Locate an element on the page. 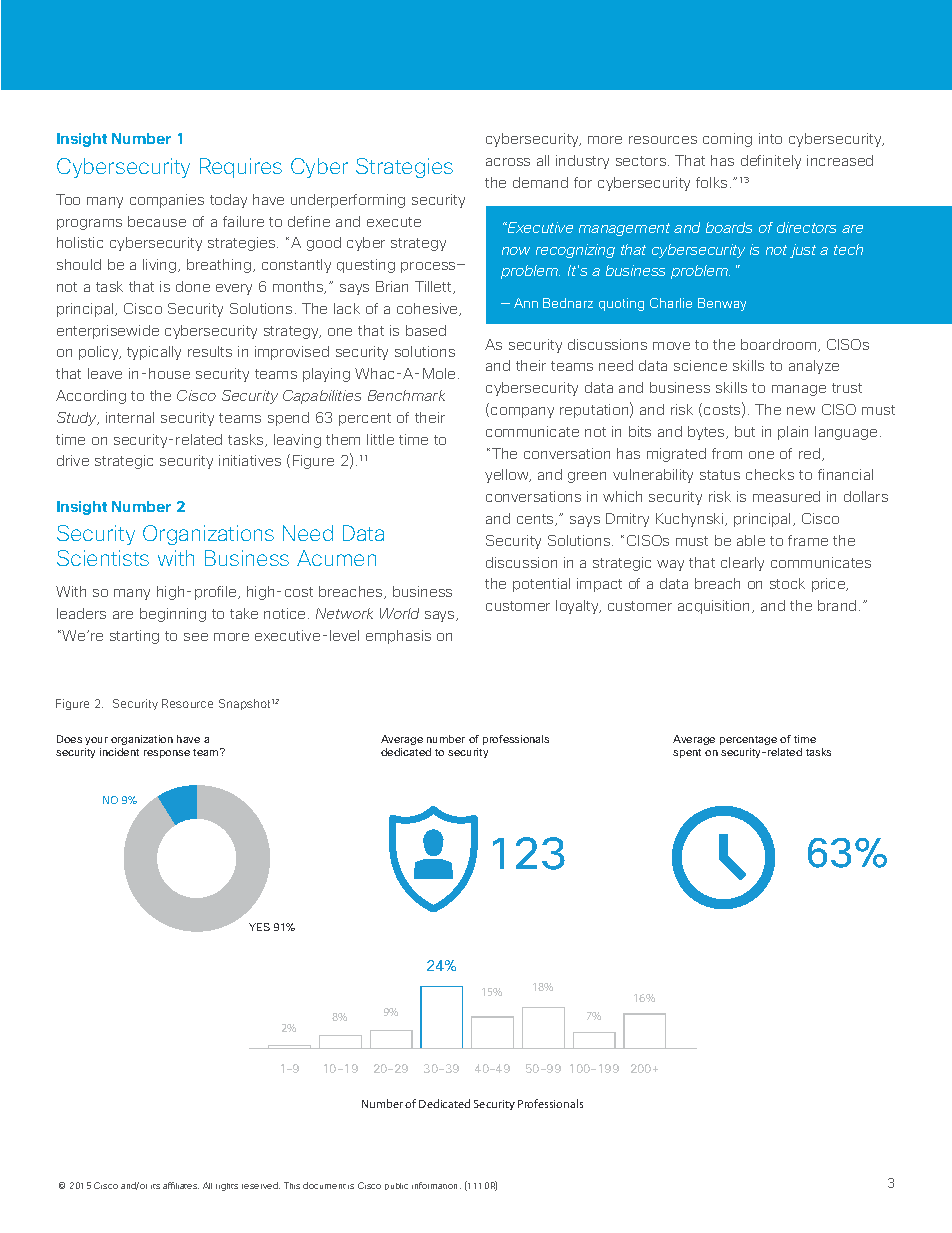 The image size is (952, 1233). emphasis is located at coordinates (398, 637).
